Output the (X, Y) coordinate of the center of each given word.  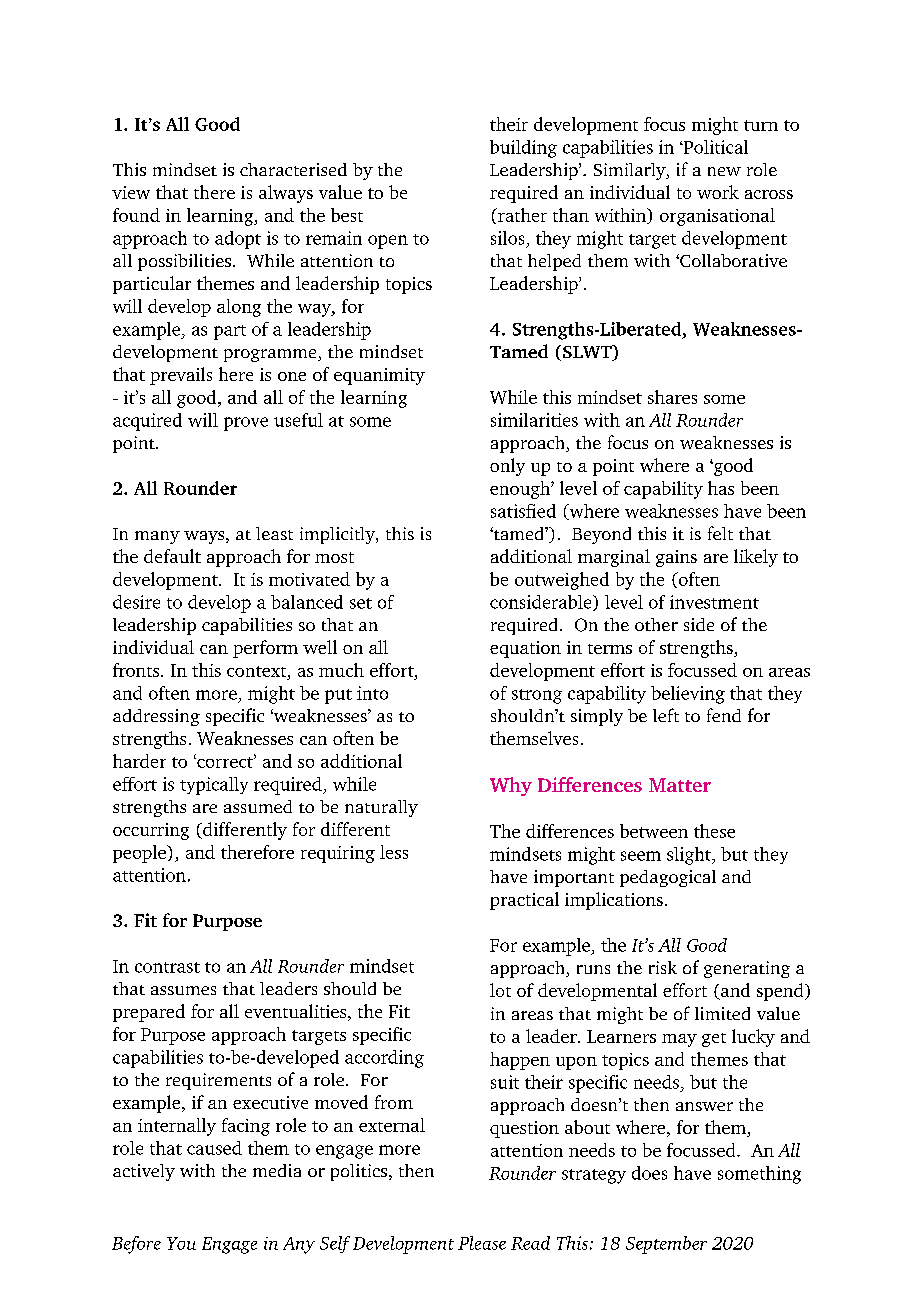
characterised (293, 169)
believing (688, 695)
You (181, 1243)
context (258, 671)
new (724, 171)
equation (525, 649)
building (523, 149)
